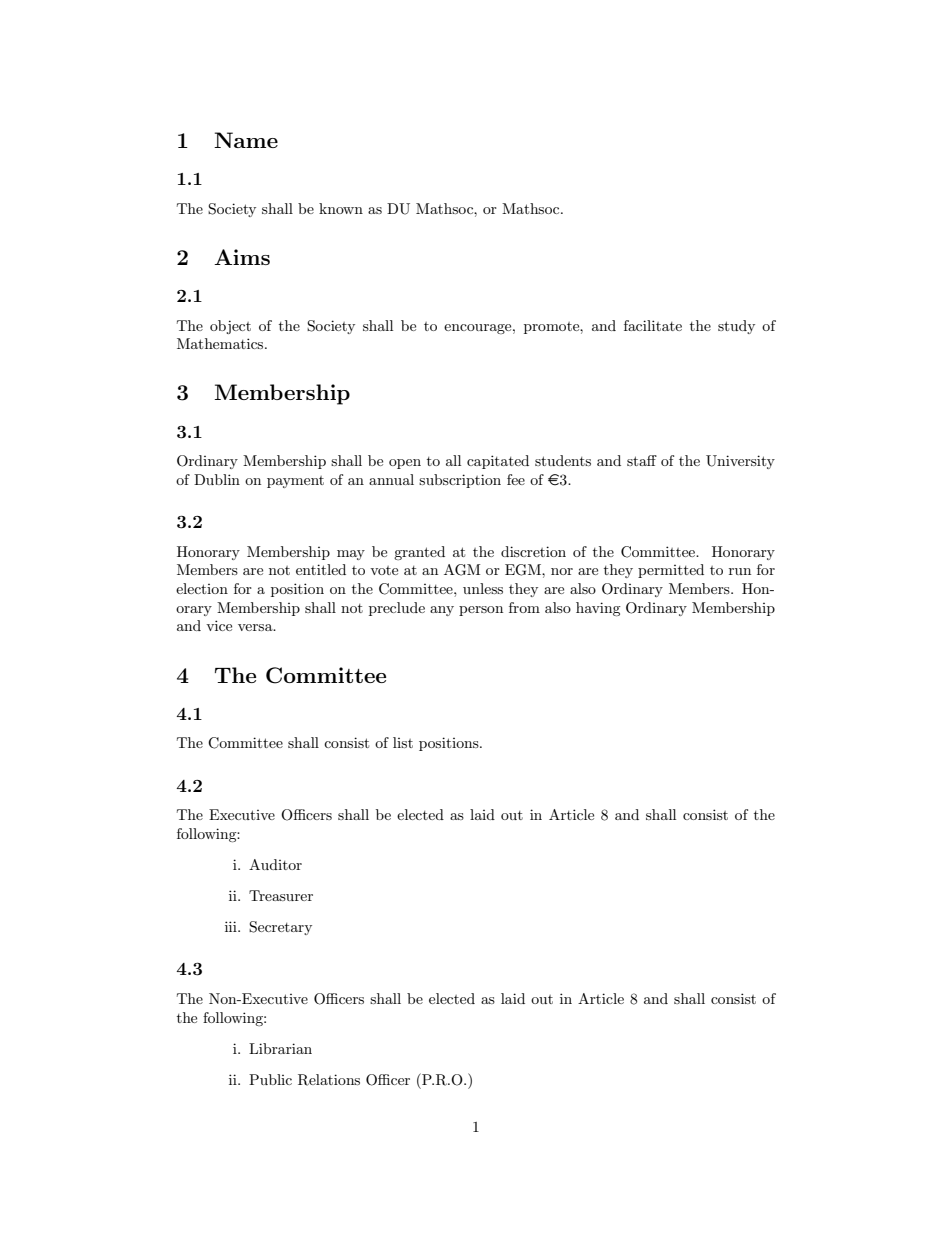 The image size is (952, 1233). I want to click on Auditor, so click(275, 864).
